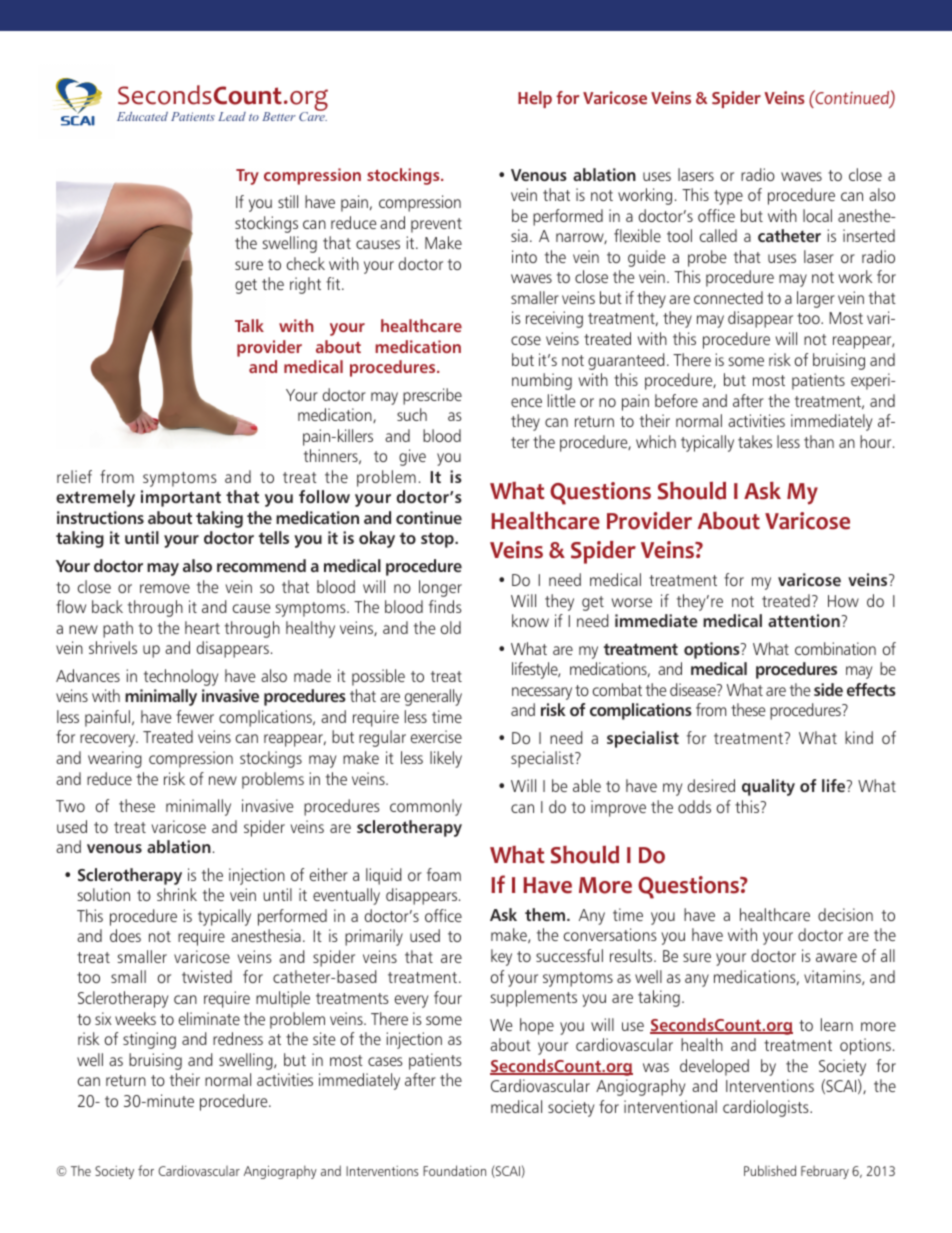 This image has width=952, height=1233. Describe the element at coordinates (412, 457) in the image. I see `give` at that location.
